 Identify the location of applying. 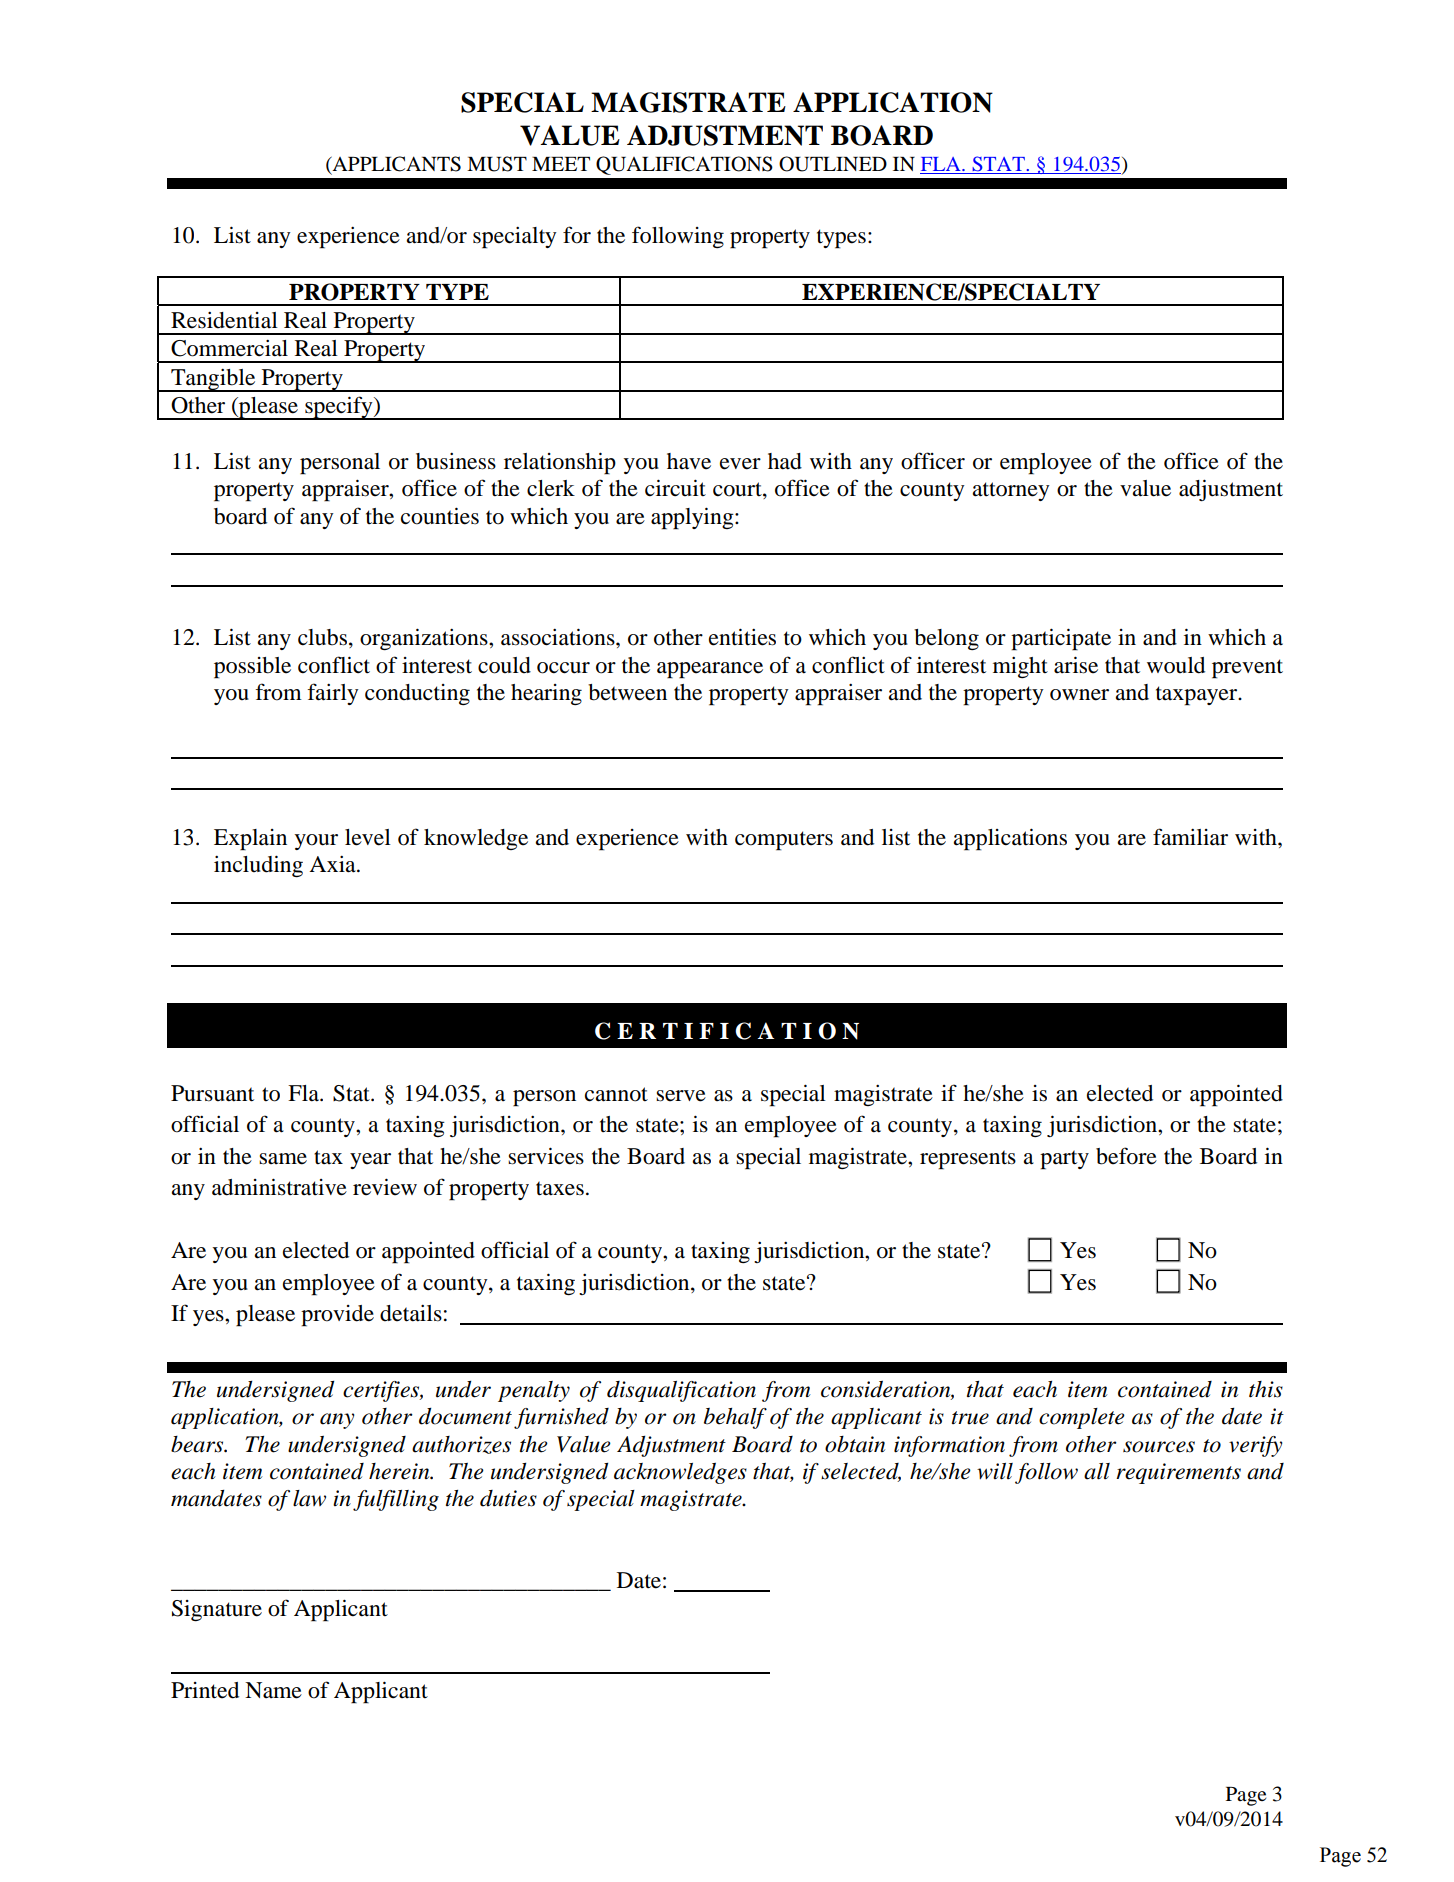
(693, 518).
